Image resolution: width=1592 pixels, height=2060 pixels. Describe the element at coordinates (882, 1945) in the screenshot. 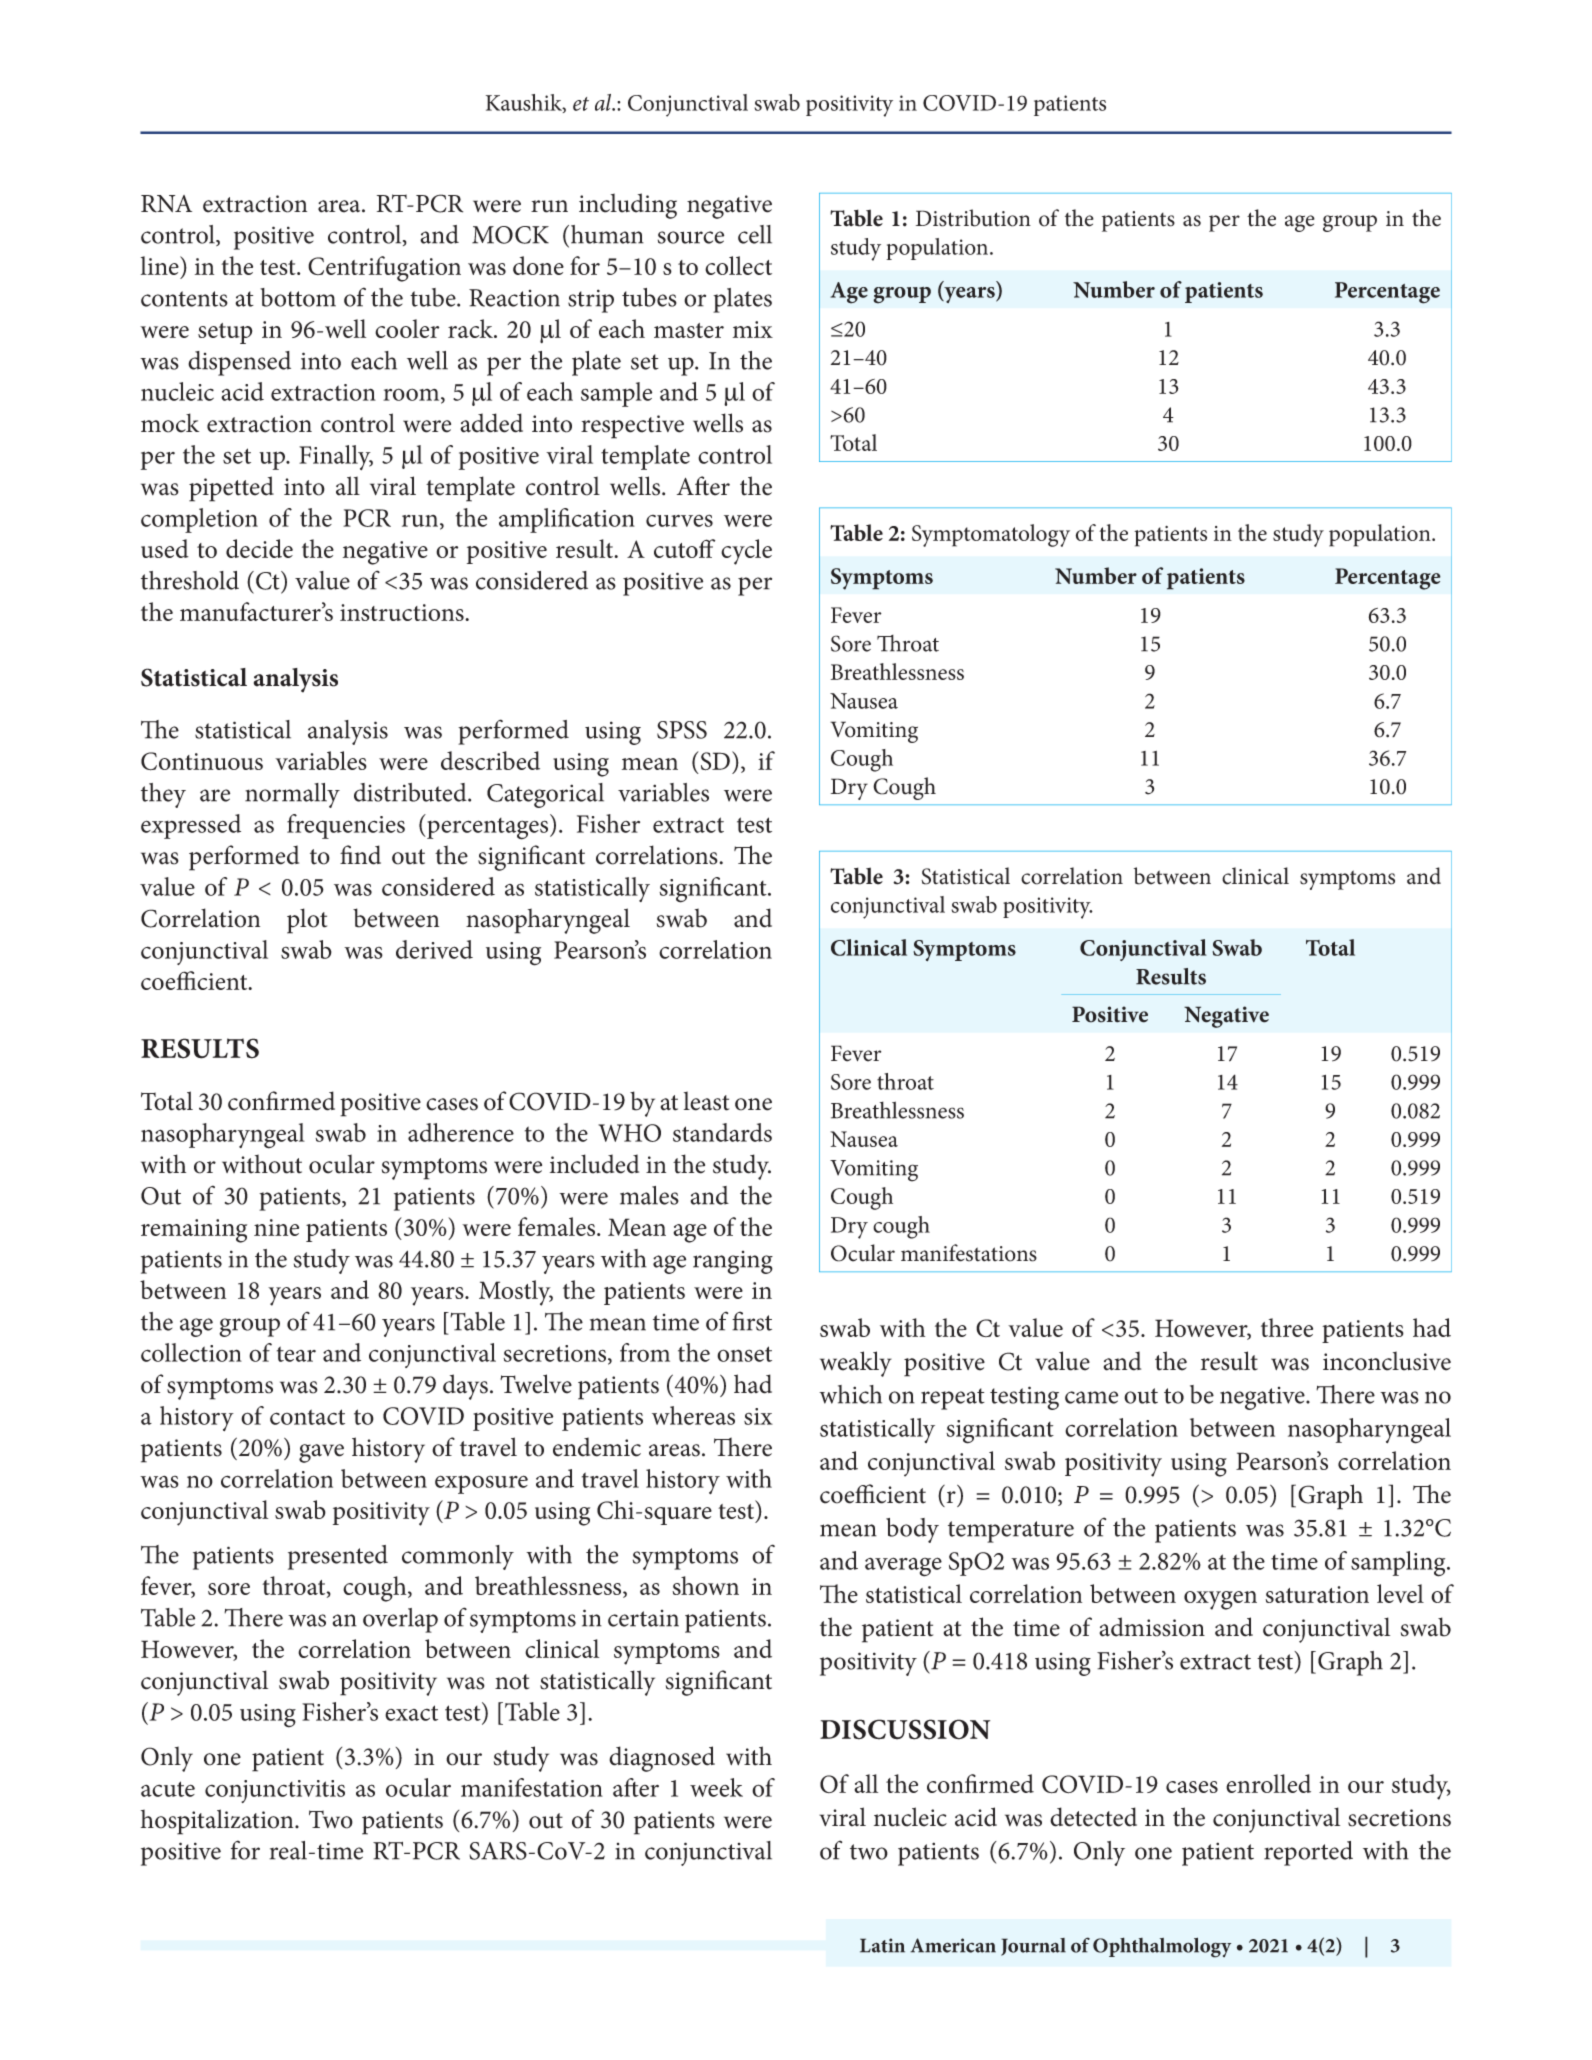

I see `Latin` at that location.
